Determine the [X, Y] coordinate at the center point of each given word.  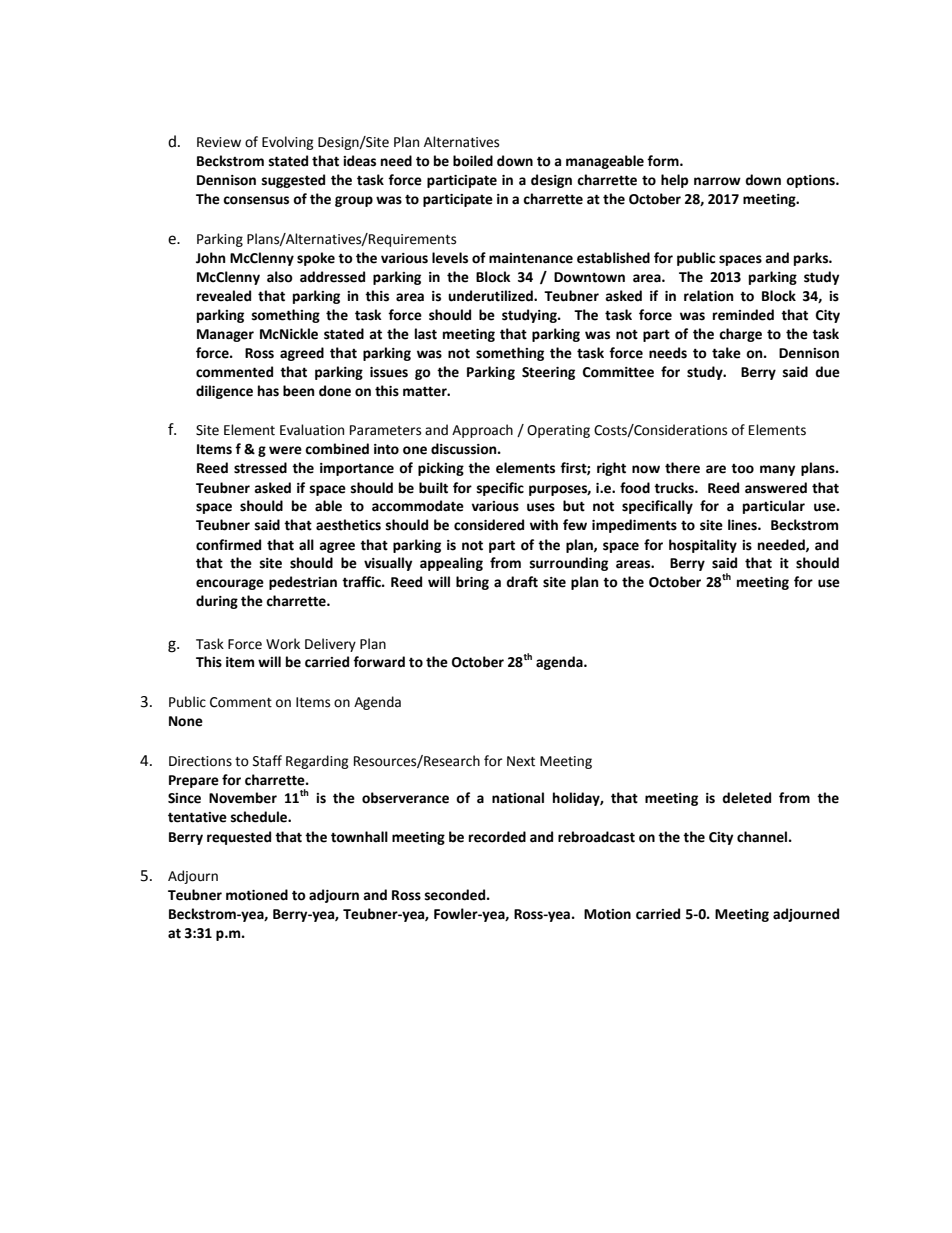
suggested [293, 181]
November [243, 798]
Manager [225, 335]
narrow [717, 181]
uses [541, 507]
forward [379, 662]
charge [740, 335]
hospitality [703, 546]
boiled [473, 161]
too [742, 469]
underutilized [491, 296]
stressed [260, 468]
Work [283, 644]
